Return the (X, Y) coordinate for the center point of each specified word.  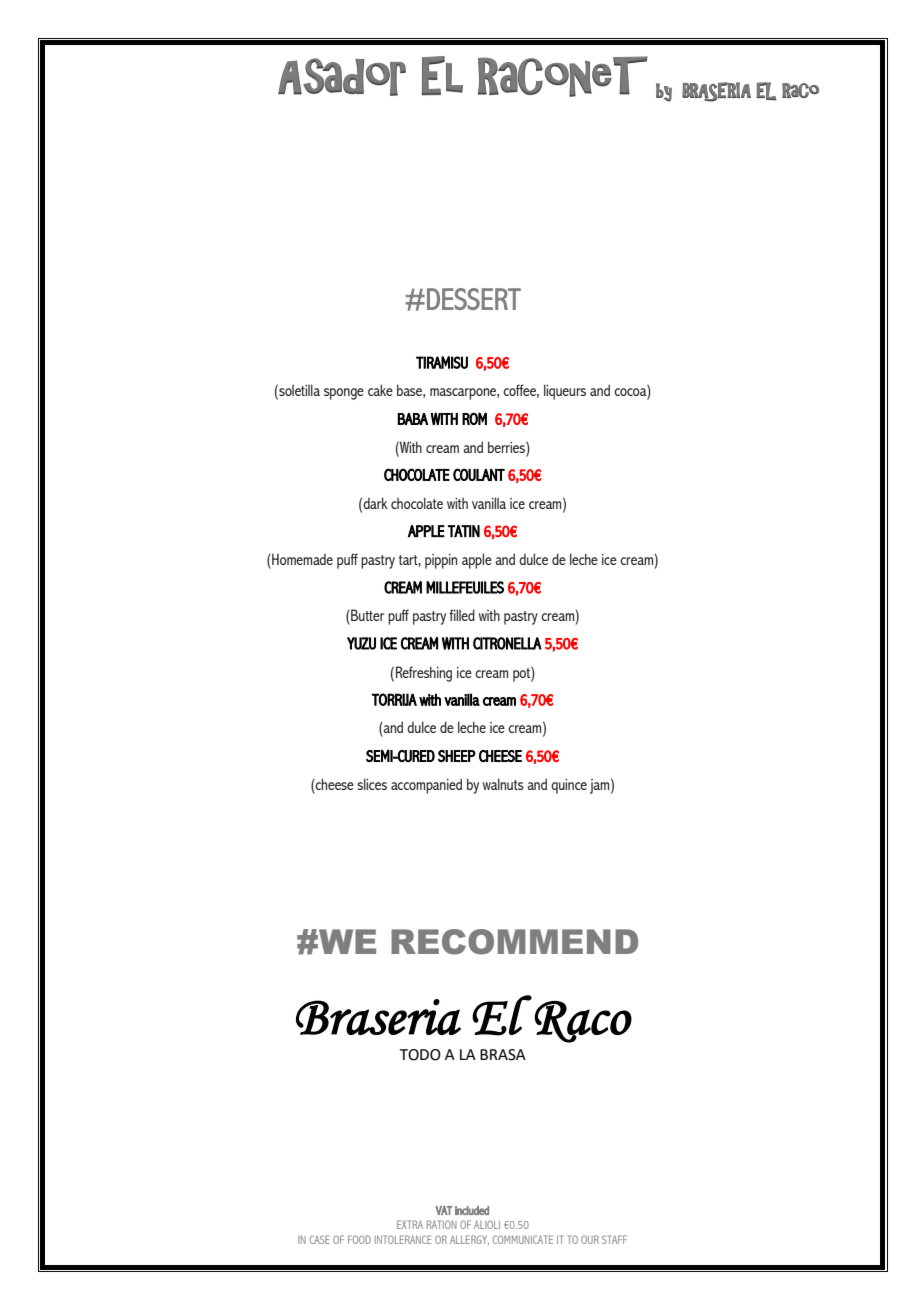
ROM (474, 418)
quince (569, 786)
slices (372, 784)
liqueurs (565, 392)
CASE (320, 1239)
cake (380, 390)
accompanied (426, 786)
